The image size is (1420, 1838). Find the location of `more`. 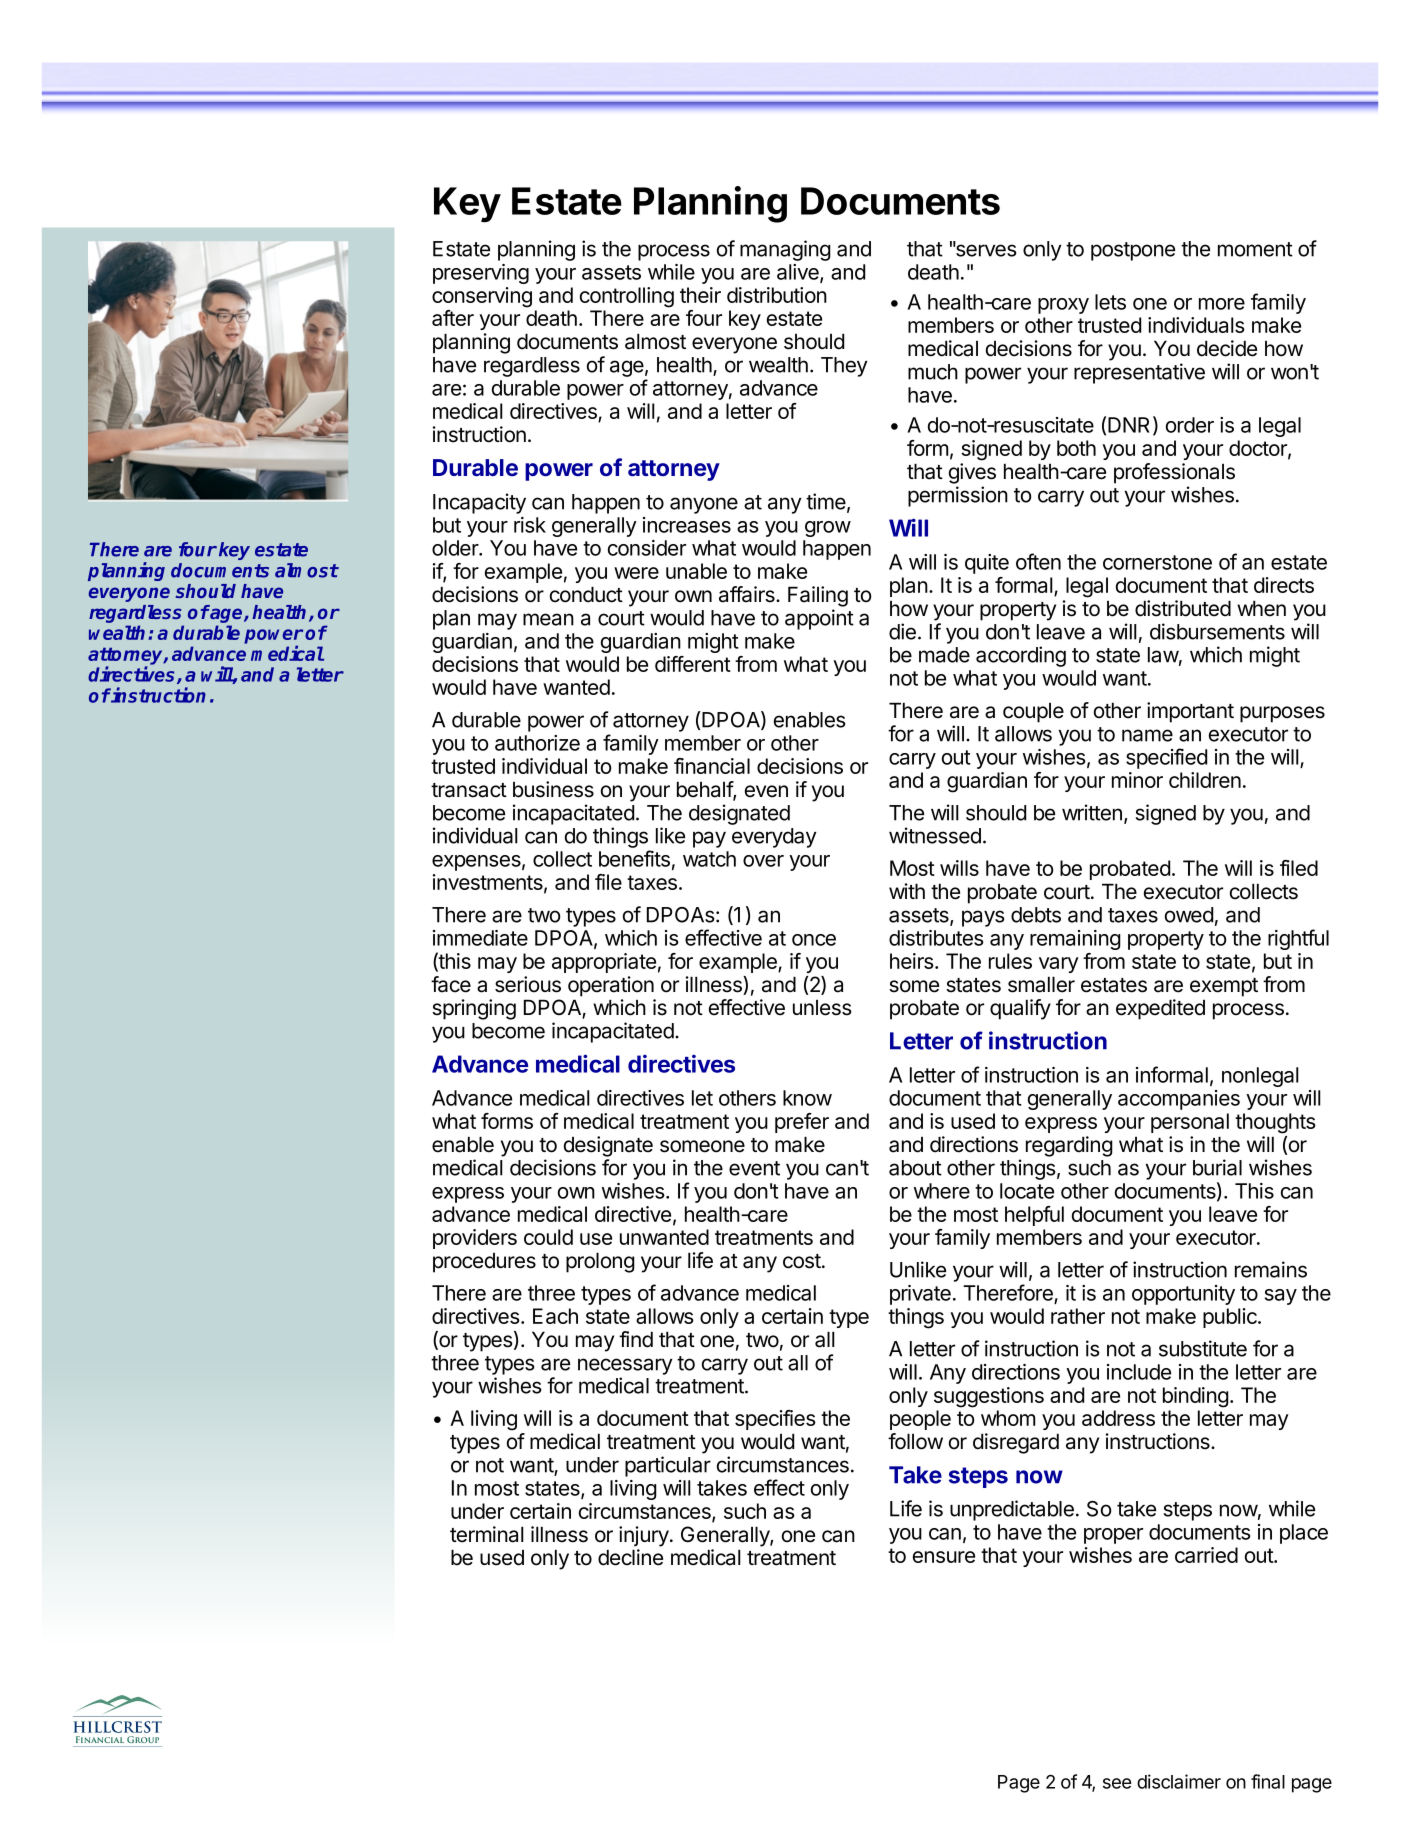

more is located at coordinates (1222, 304).
